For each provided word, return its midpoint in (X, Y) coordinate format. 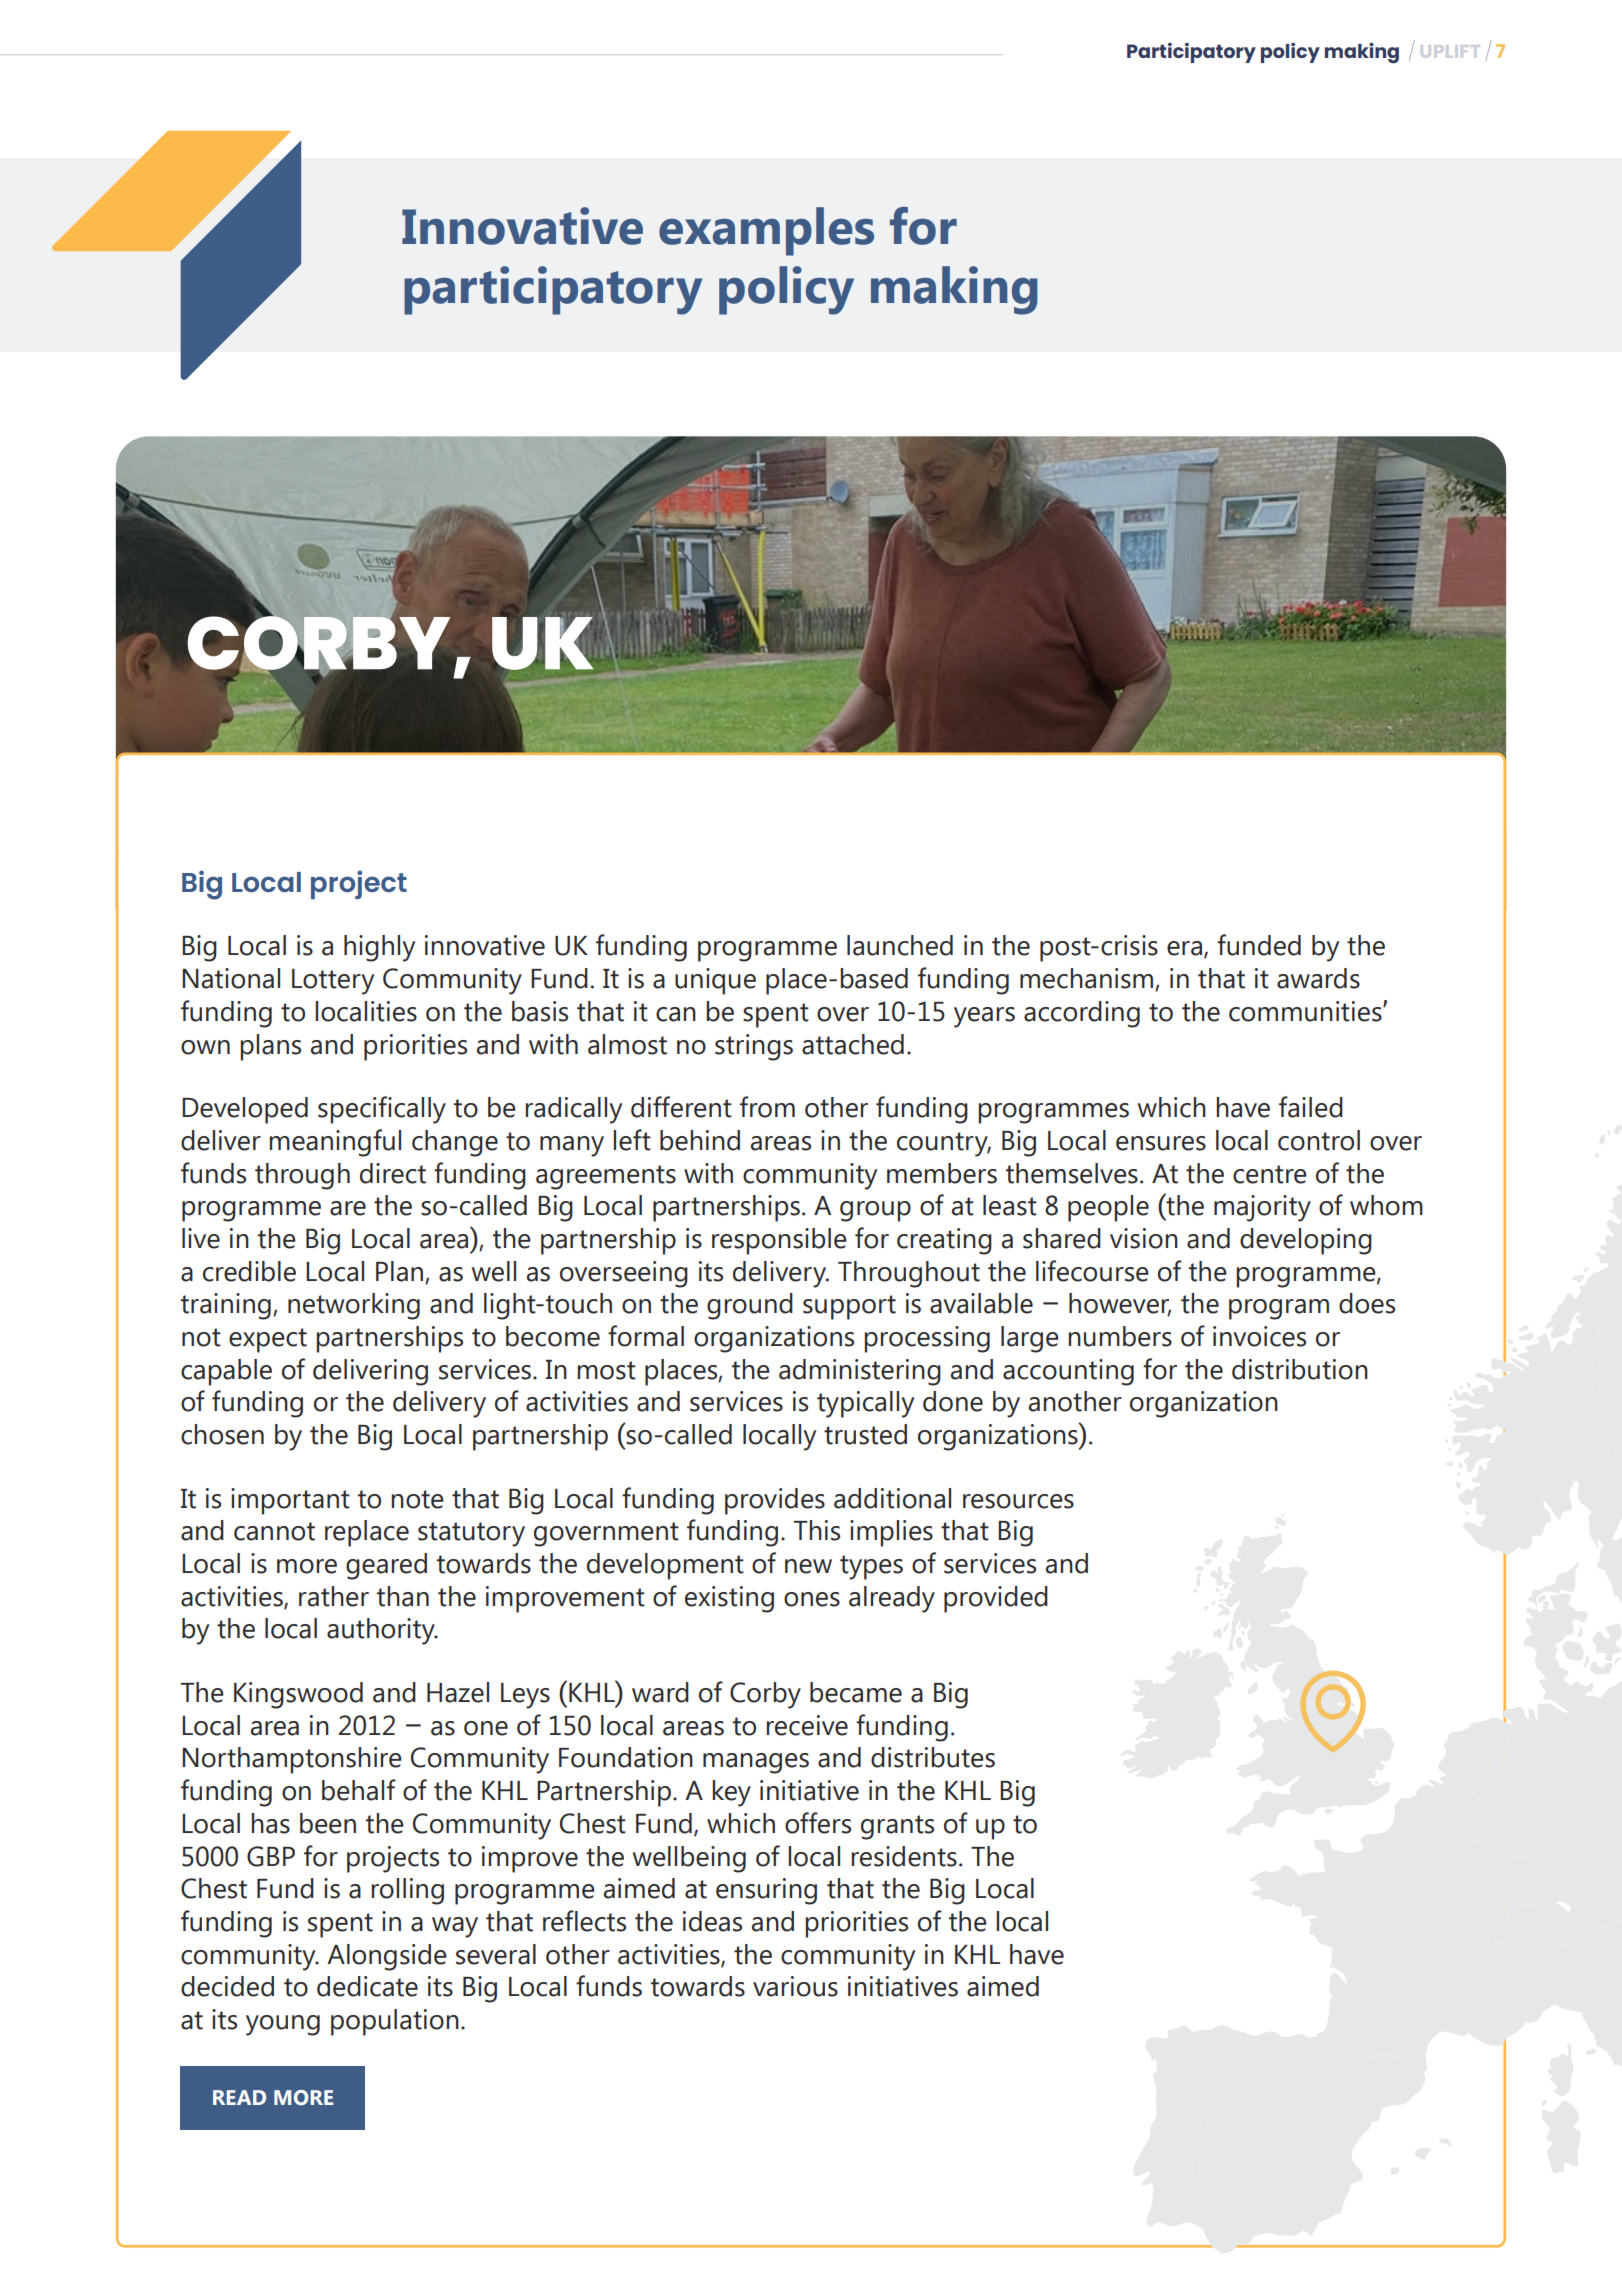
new (808, 1566)
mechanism (1088, 979)
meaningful (335, 1143)
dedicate (367, 1986)
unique (715, 981)
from (767, 1107)
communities (1306, 1011)
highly (379, 948)
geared (386, 1566)
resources (1018, 1501)
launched (900, 945)
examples (766, 231)
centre (1270, 1174)
